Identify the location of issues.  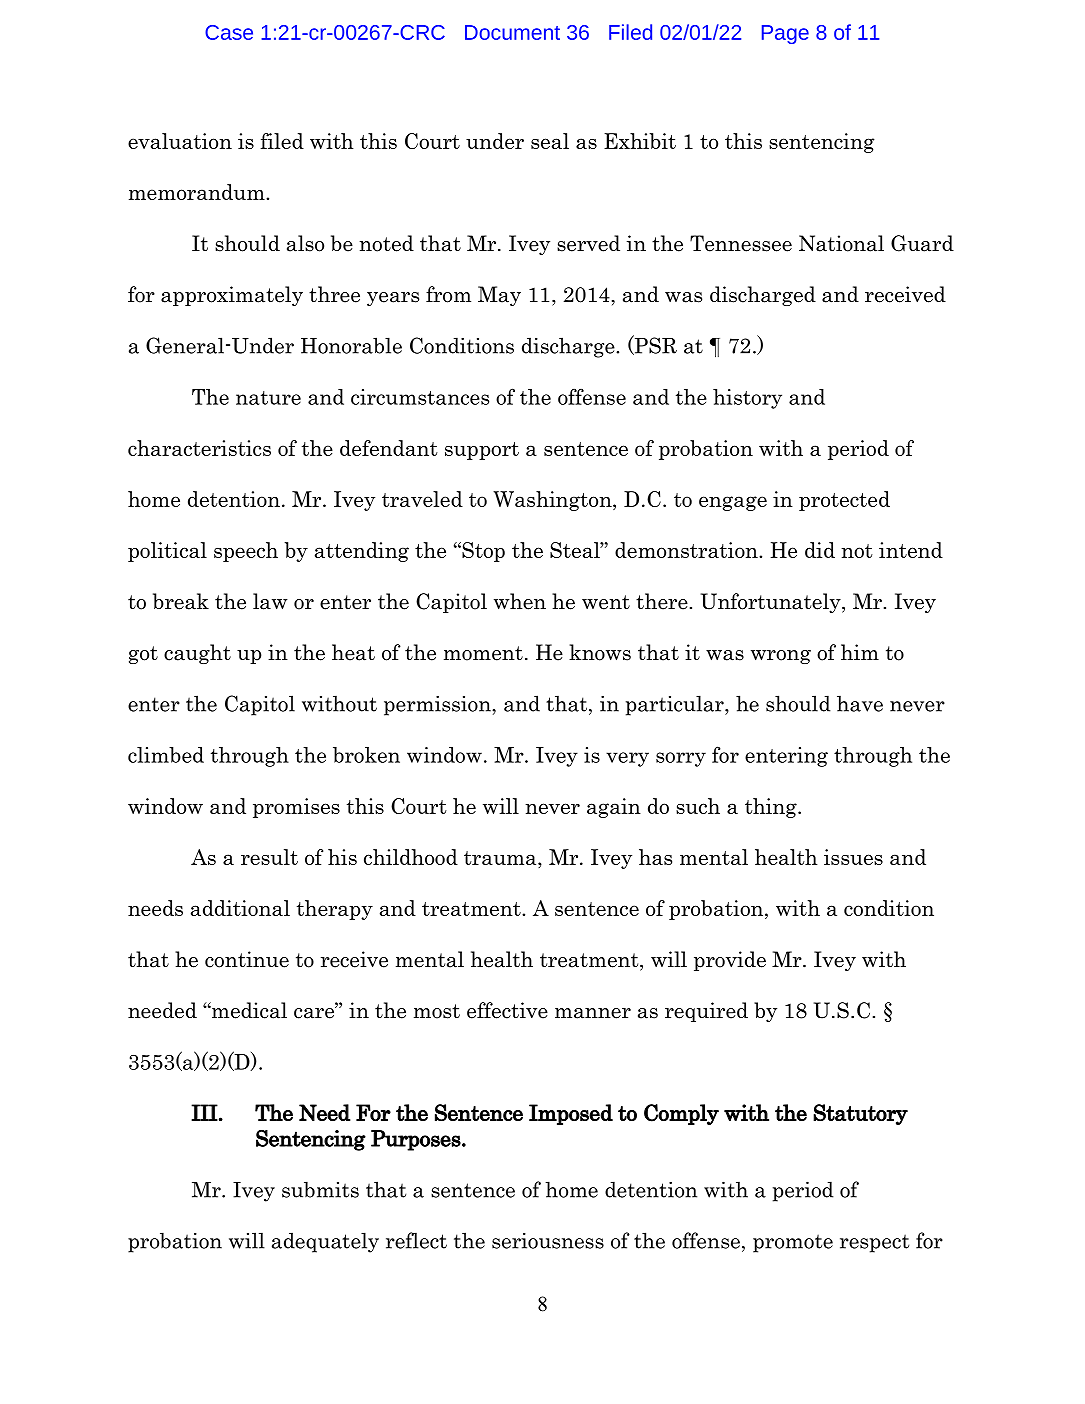
(853, 857).
